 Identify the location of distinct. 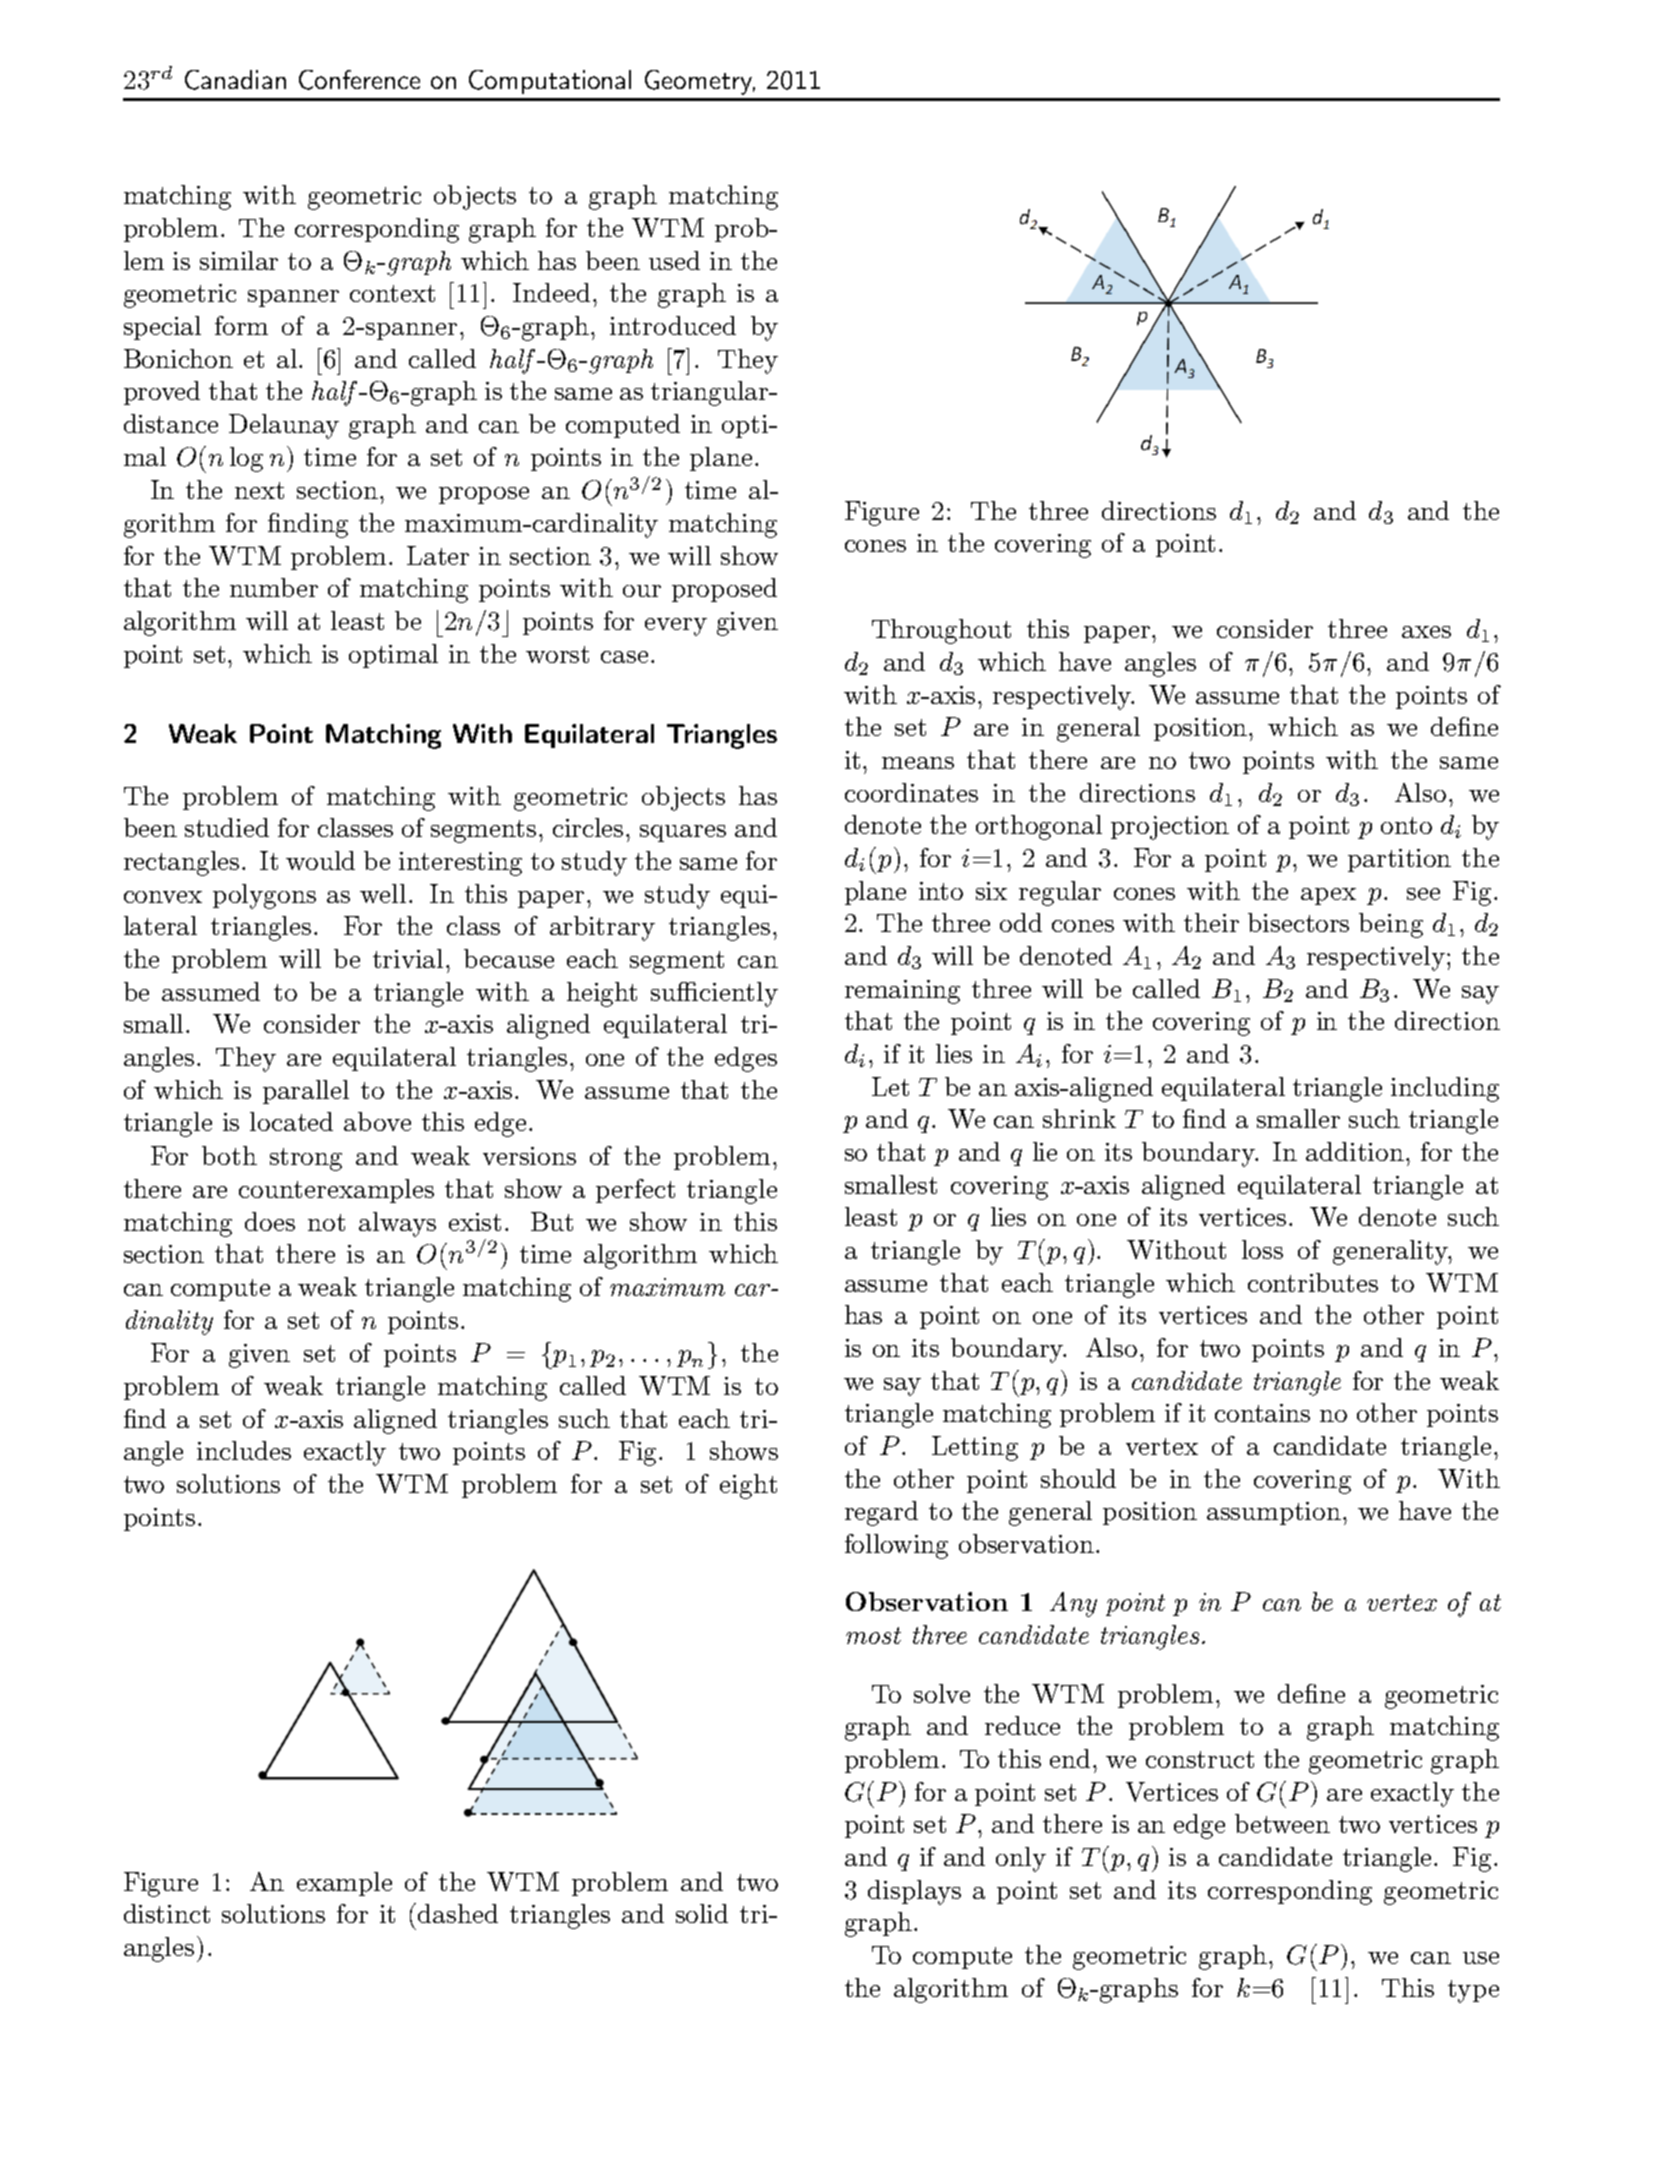
(167, 1913).
